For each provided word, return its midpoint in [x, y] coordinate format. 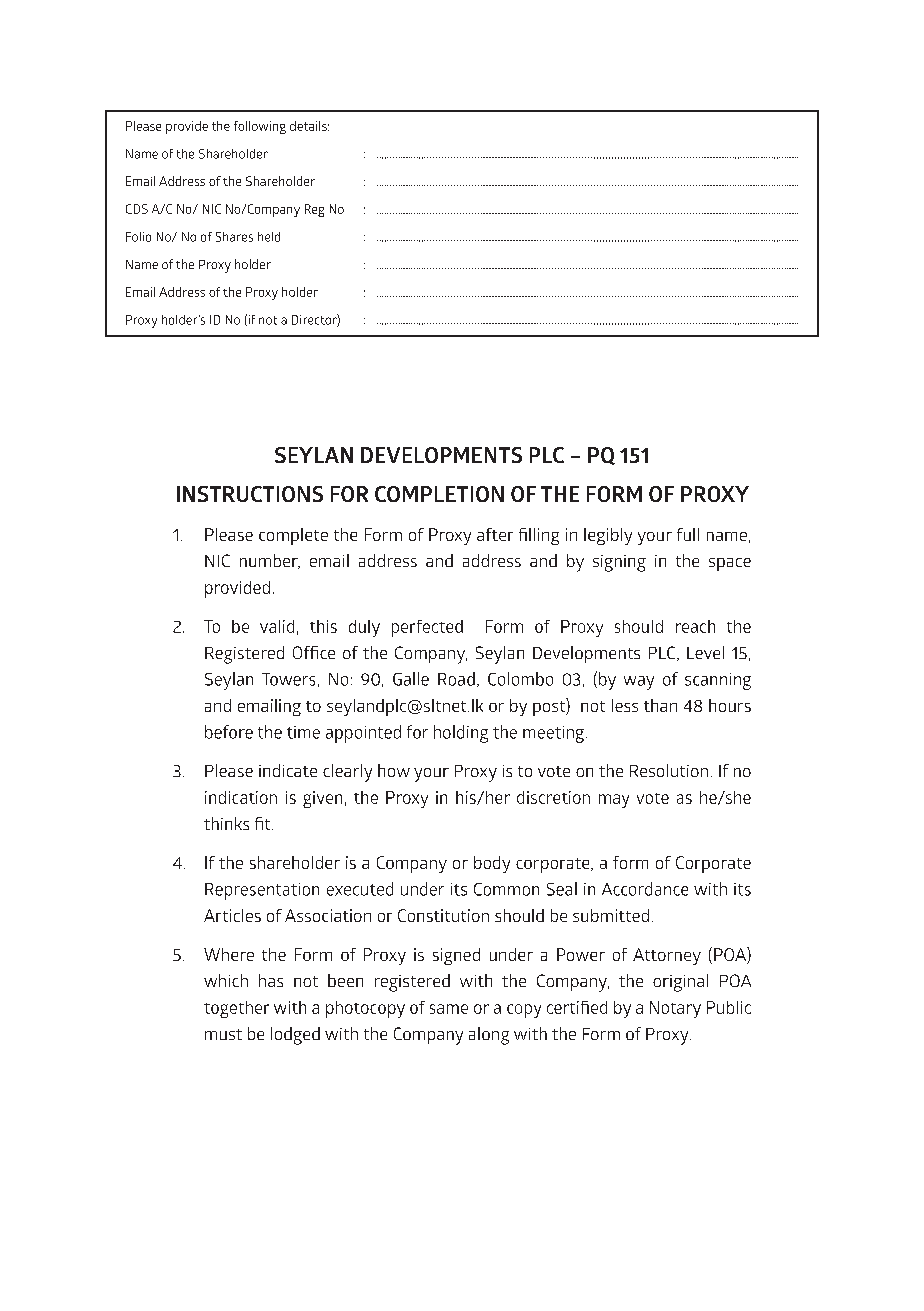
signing [619, 563]
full [688, 534]
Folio [138, 237]
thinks [226, 823]
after [495, 534]
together [236, 1009]
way [639, 683]
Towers [288, 679]
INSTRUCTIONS [250, 494]
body [492, 864]
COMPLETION [439, 494]
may [614, 801]
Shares [234, 237]
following [260, 127]
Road [456, 679]
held [269, 237]
